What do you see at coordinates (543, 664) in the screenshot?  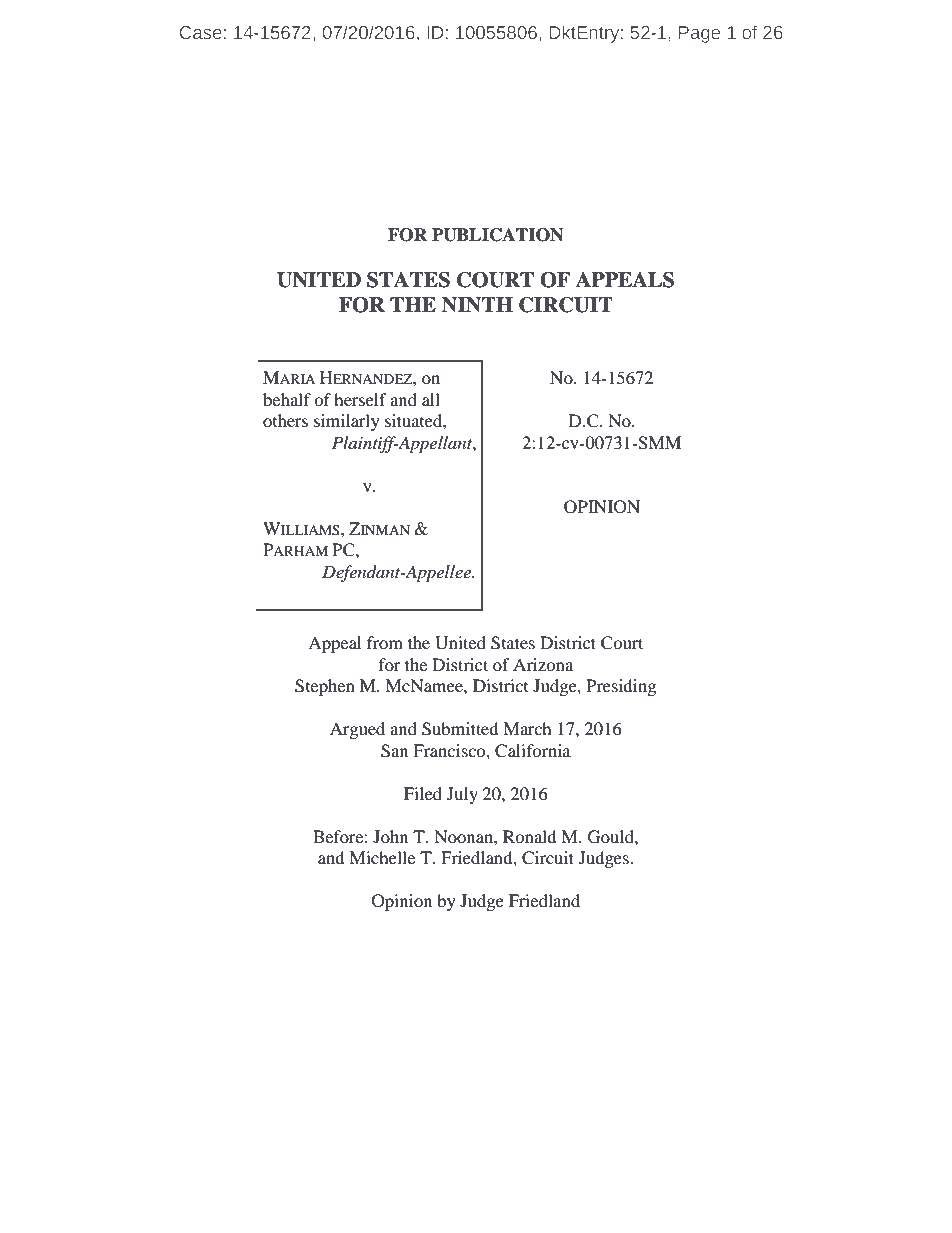 I see `Arizona` at bounding box center [543, 664].
